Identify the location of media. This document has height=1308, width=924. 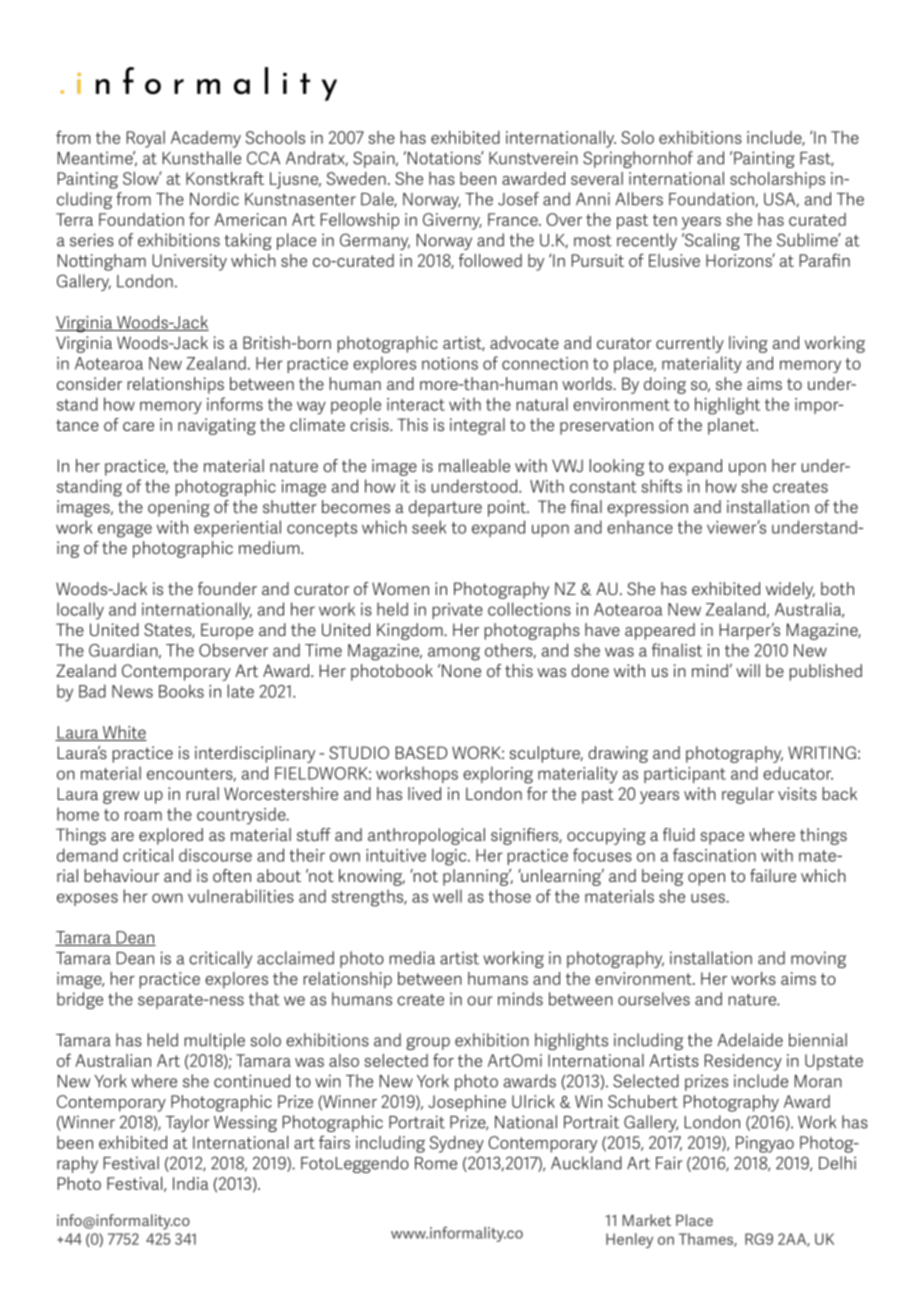
(412, 958).
